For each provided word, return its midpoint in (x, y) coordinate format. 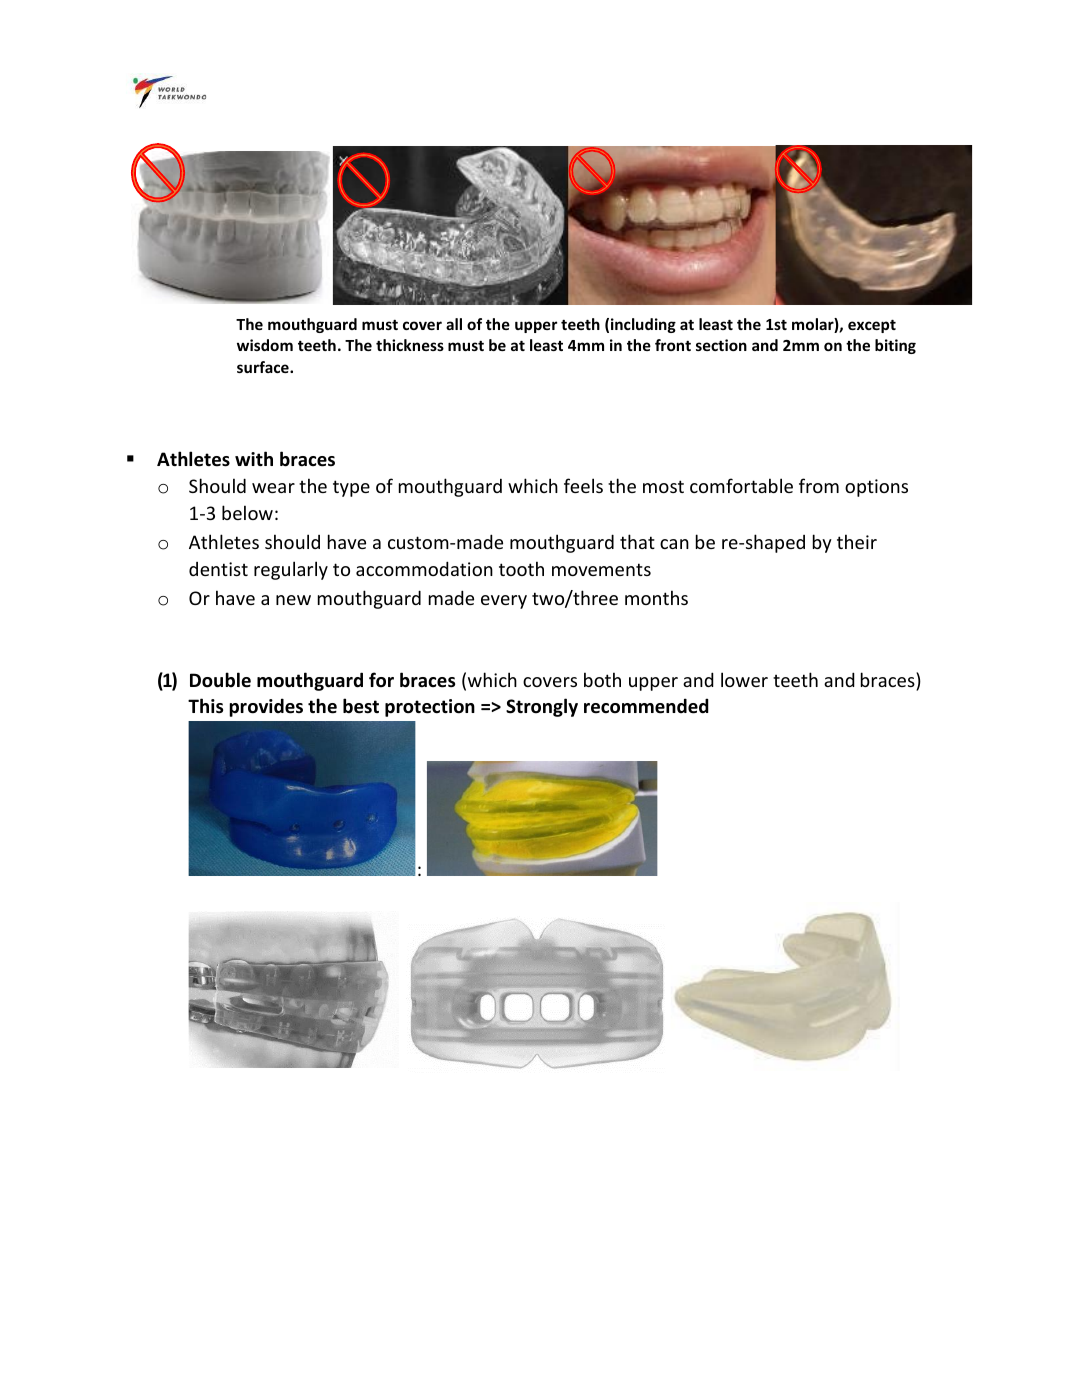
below (247, 512)
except (872, 326)
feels (583, 485)
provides (266, 707)
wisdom (265, 345)
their (857, 541)
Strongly (542, 707)
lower (744, 679)
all (454, 324)
